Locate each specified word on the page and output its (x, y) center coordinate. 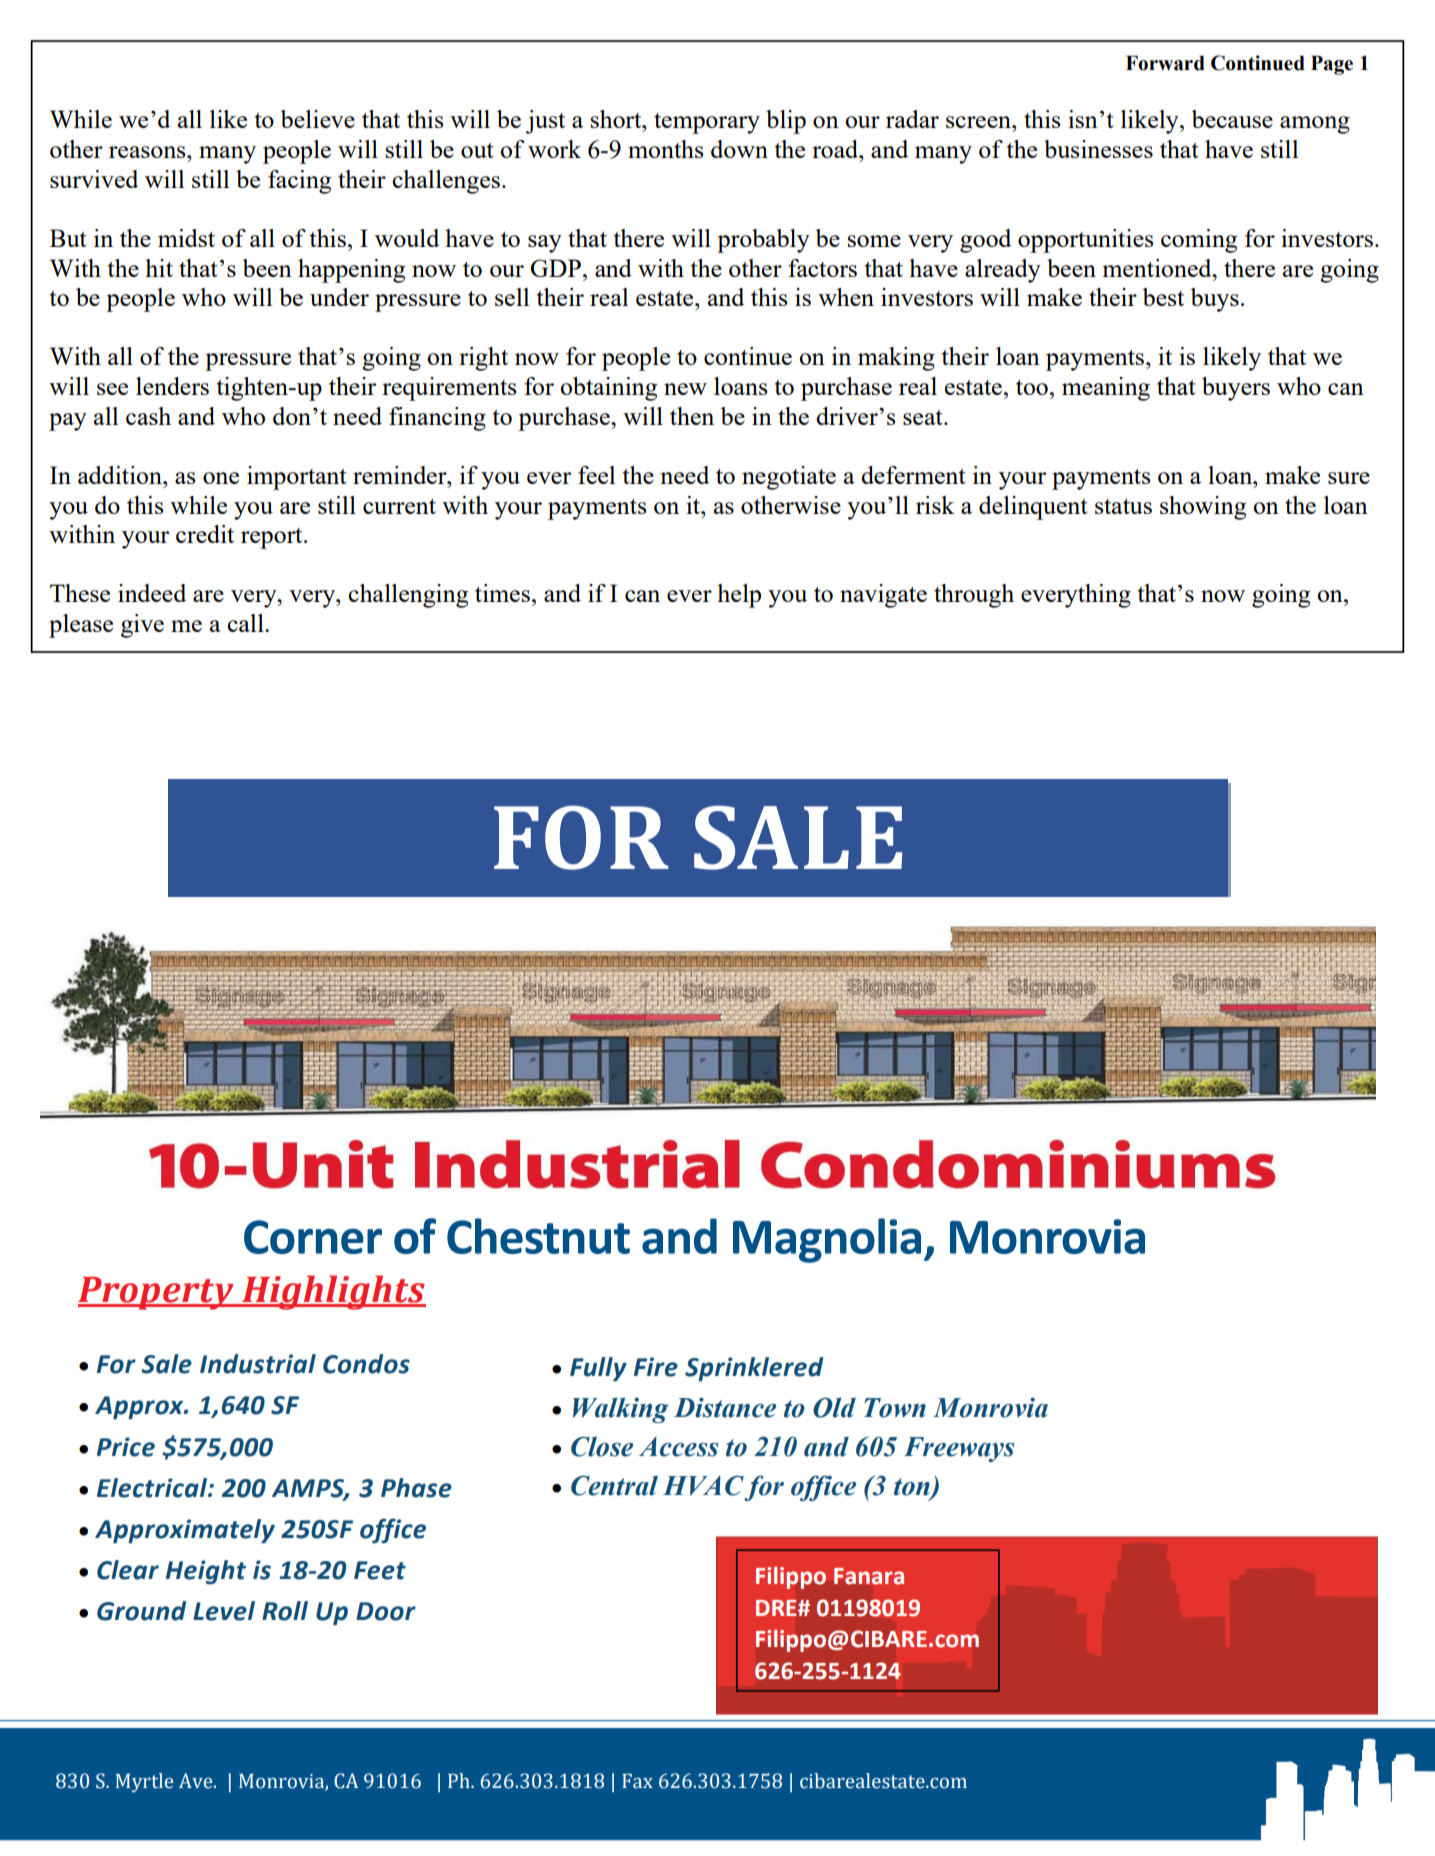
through (974, 596)
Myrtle (144, 1783)
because (1232, 119)
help (739, 596)
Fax (637, 1781)
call (246, 623)
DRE (777, 1608)
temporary (707, 123)
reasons (148, 152)
